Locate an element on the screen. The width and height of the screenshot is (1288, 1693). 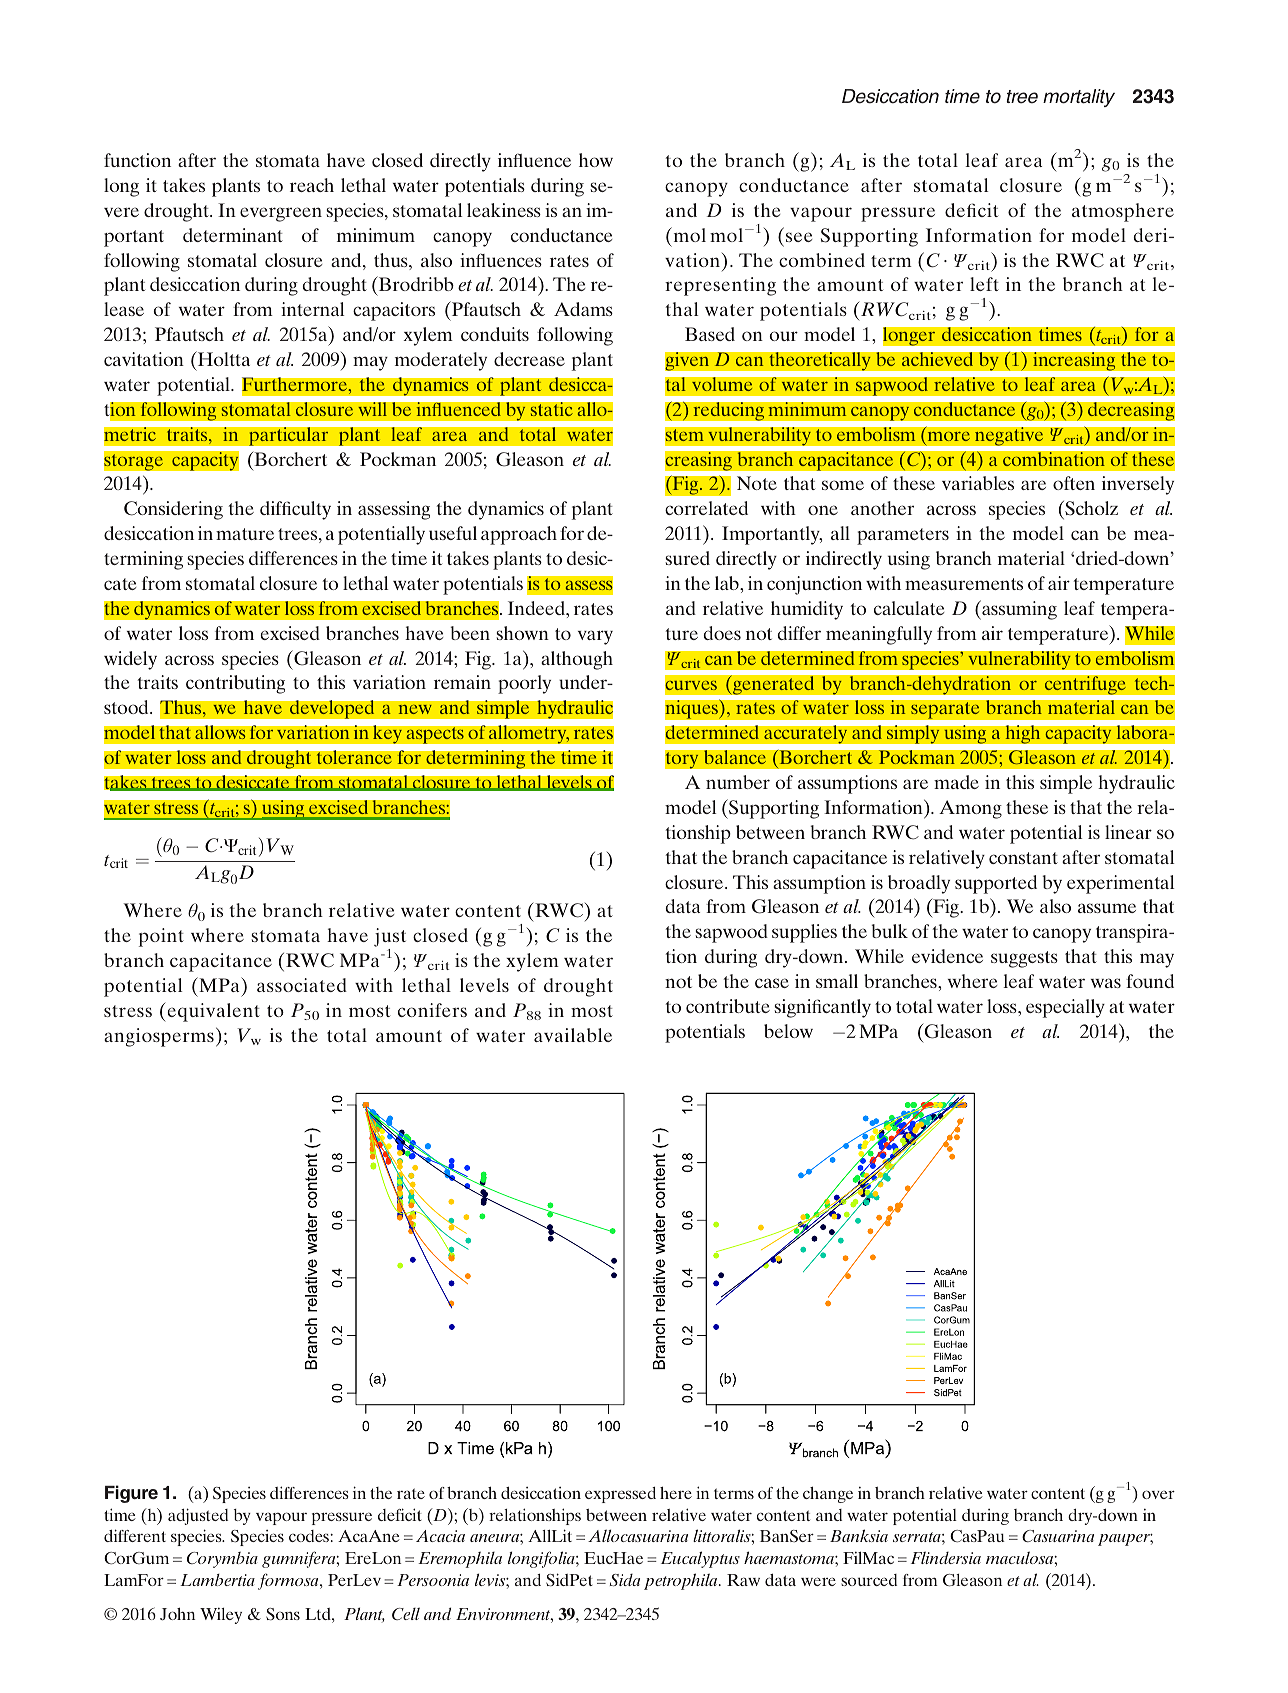
point is located at coordinates (161, 937).
